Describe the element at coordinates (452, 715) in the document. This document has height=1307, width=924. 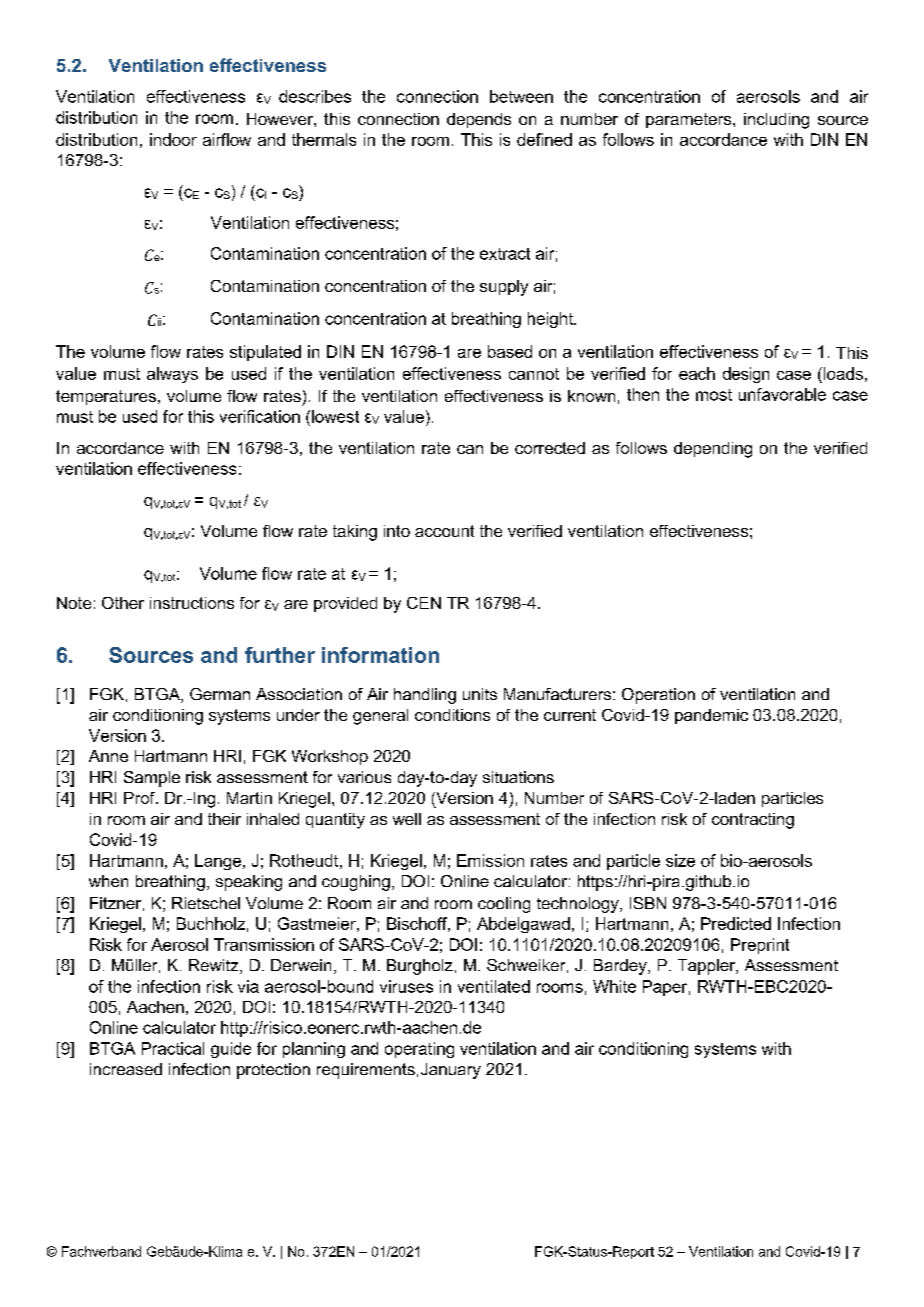
I see `conditions` at that location.
